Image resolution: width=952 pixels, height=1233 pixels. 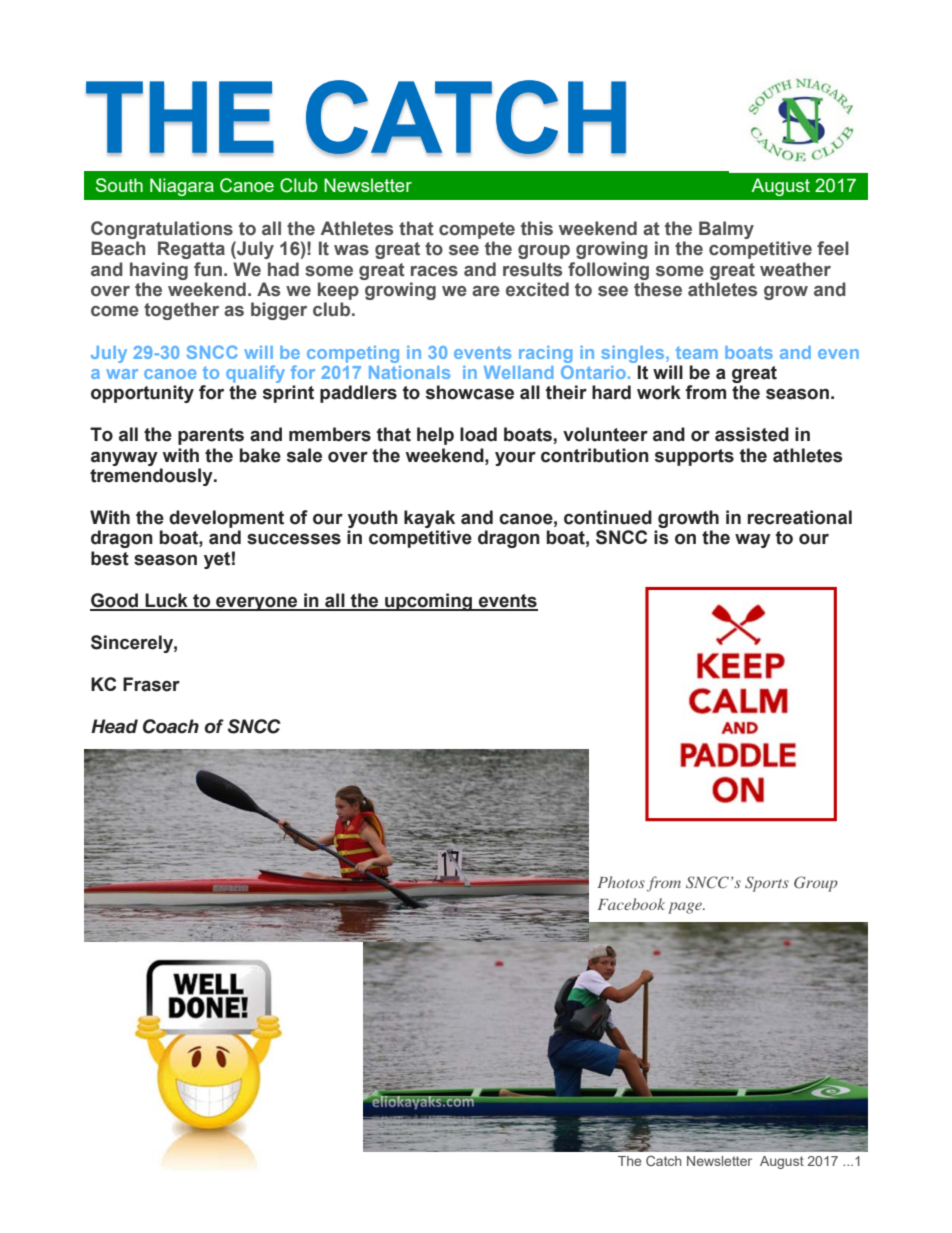 I want to click on supports, so click(x=694, y=457).
